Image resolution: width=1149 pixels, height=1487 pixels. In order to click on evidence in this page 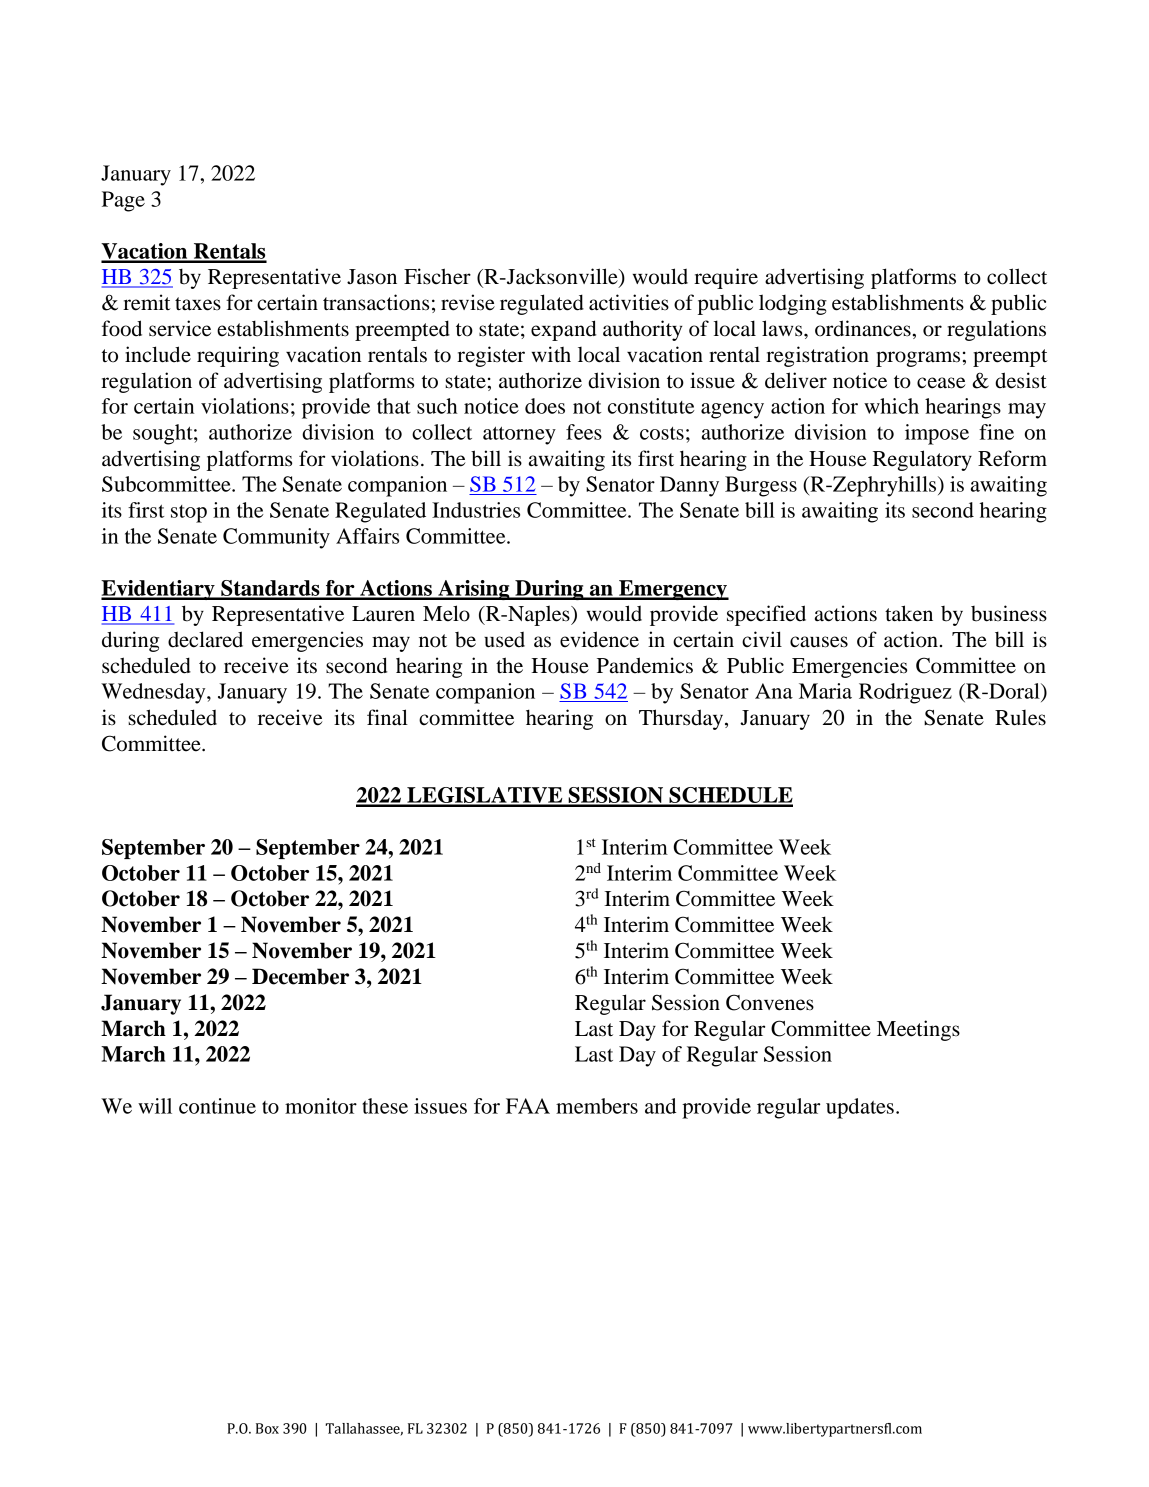, I will do `click(599, 639)`.
